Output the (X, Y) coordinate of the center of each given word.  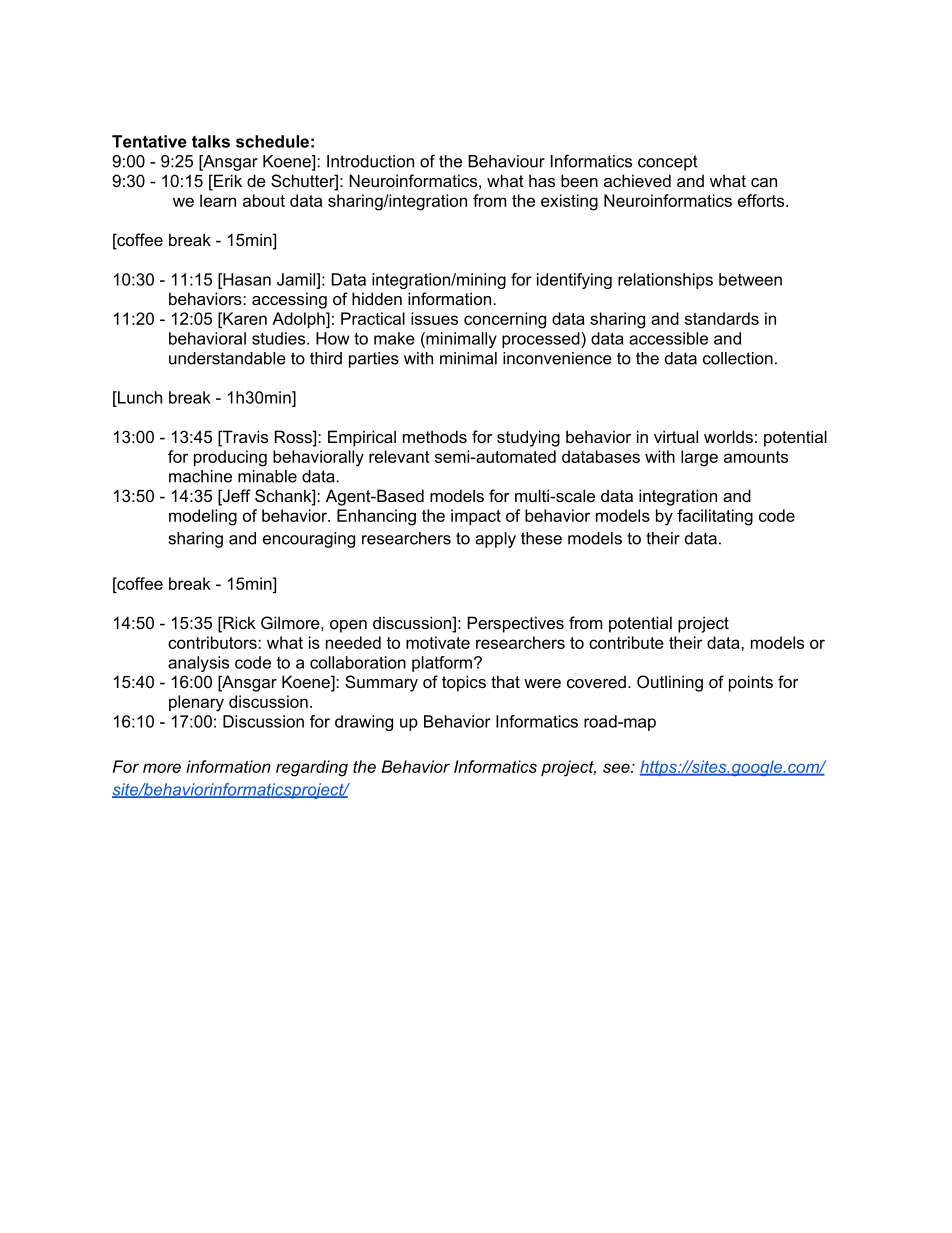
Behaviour (506, 161)
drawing (364, 723)
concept (668, 163)
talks (211, 141)
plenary (196, 703)
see (617, 768)
